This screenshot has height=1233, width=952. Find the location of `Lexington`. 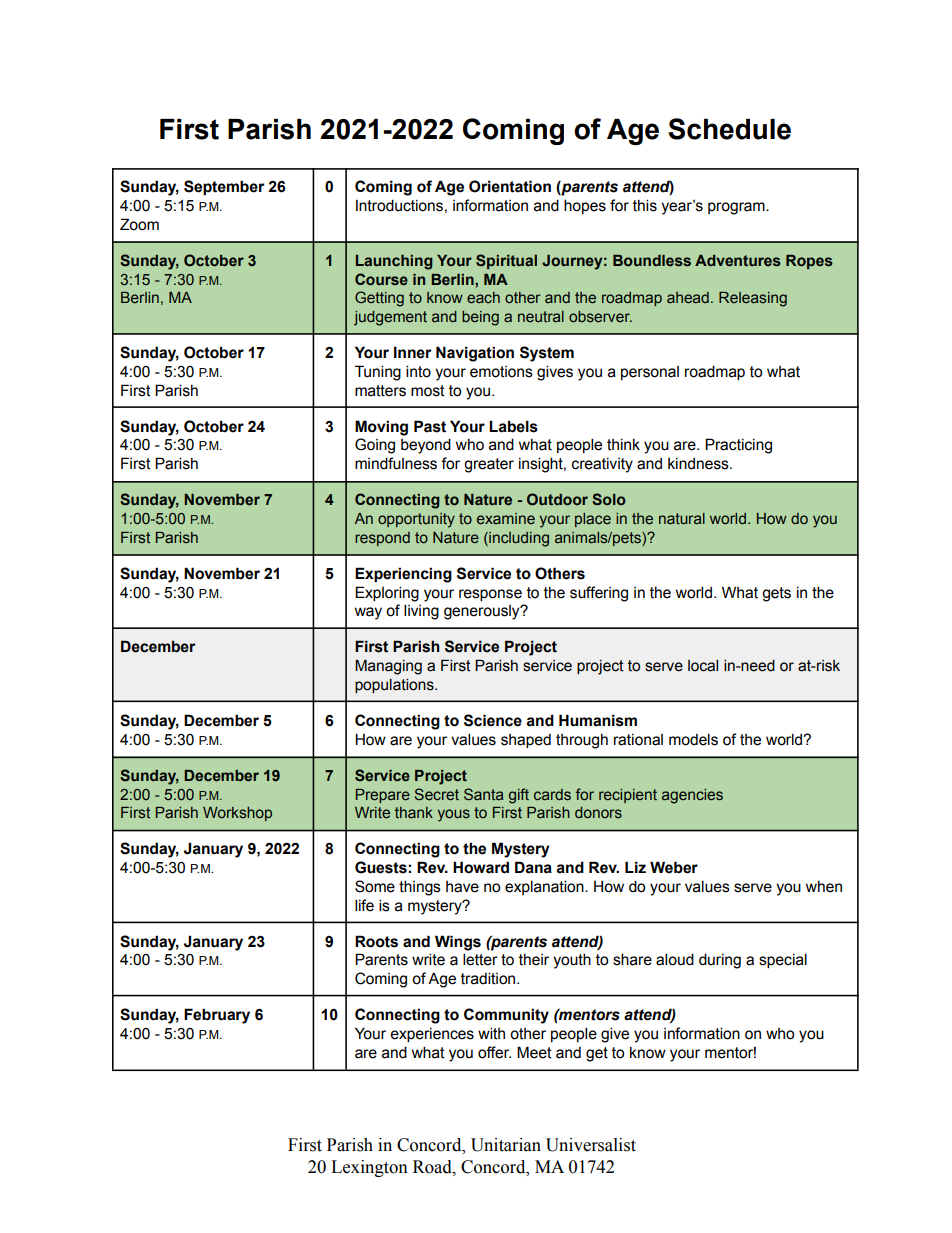

Lexington is located at coordinates (369, 1168).
